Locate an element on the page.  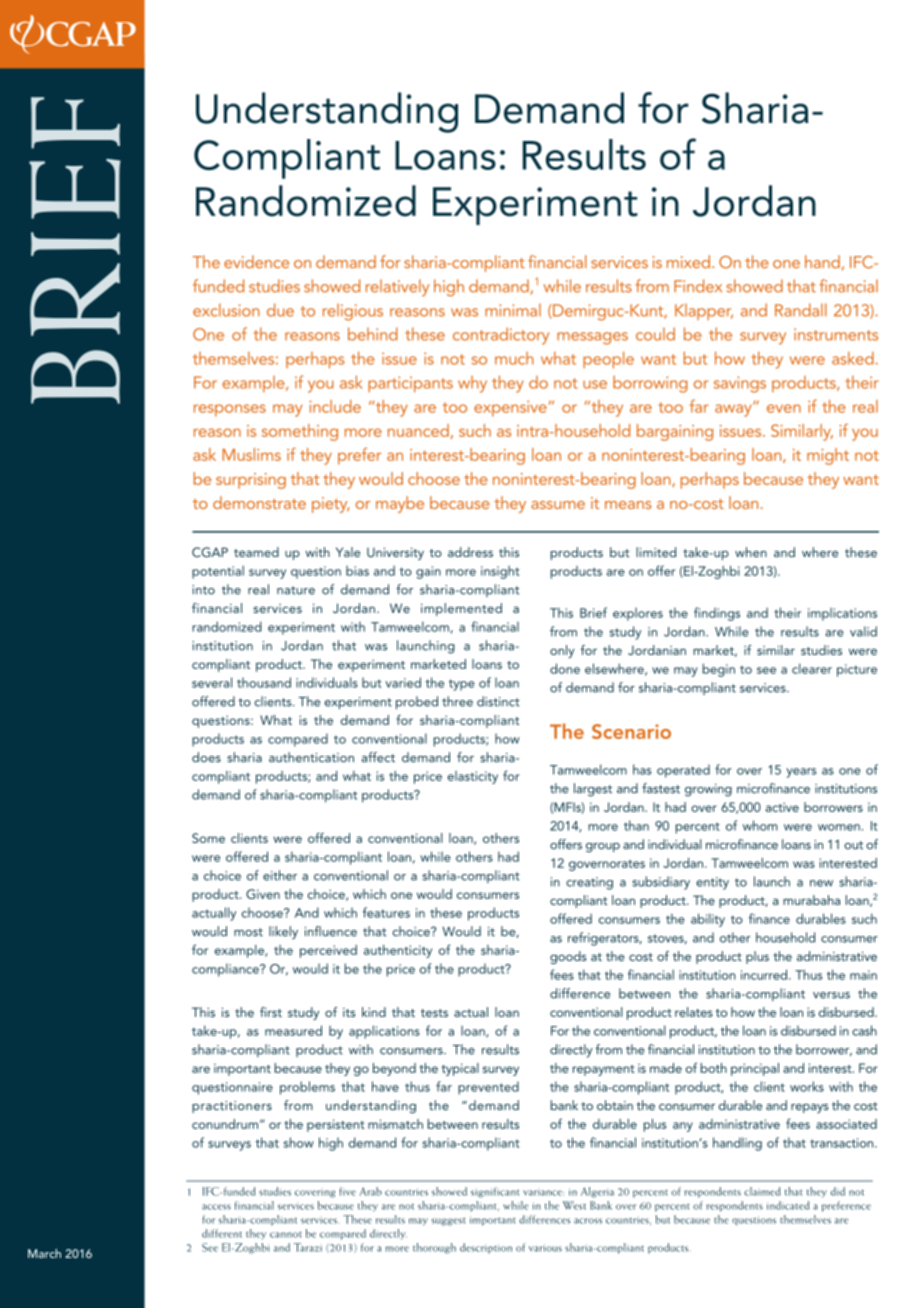
does is located at coordinates (206, 757).
